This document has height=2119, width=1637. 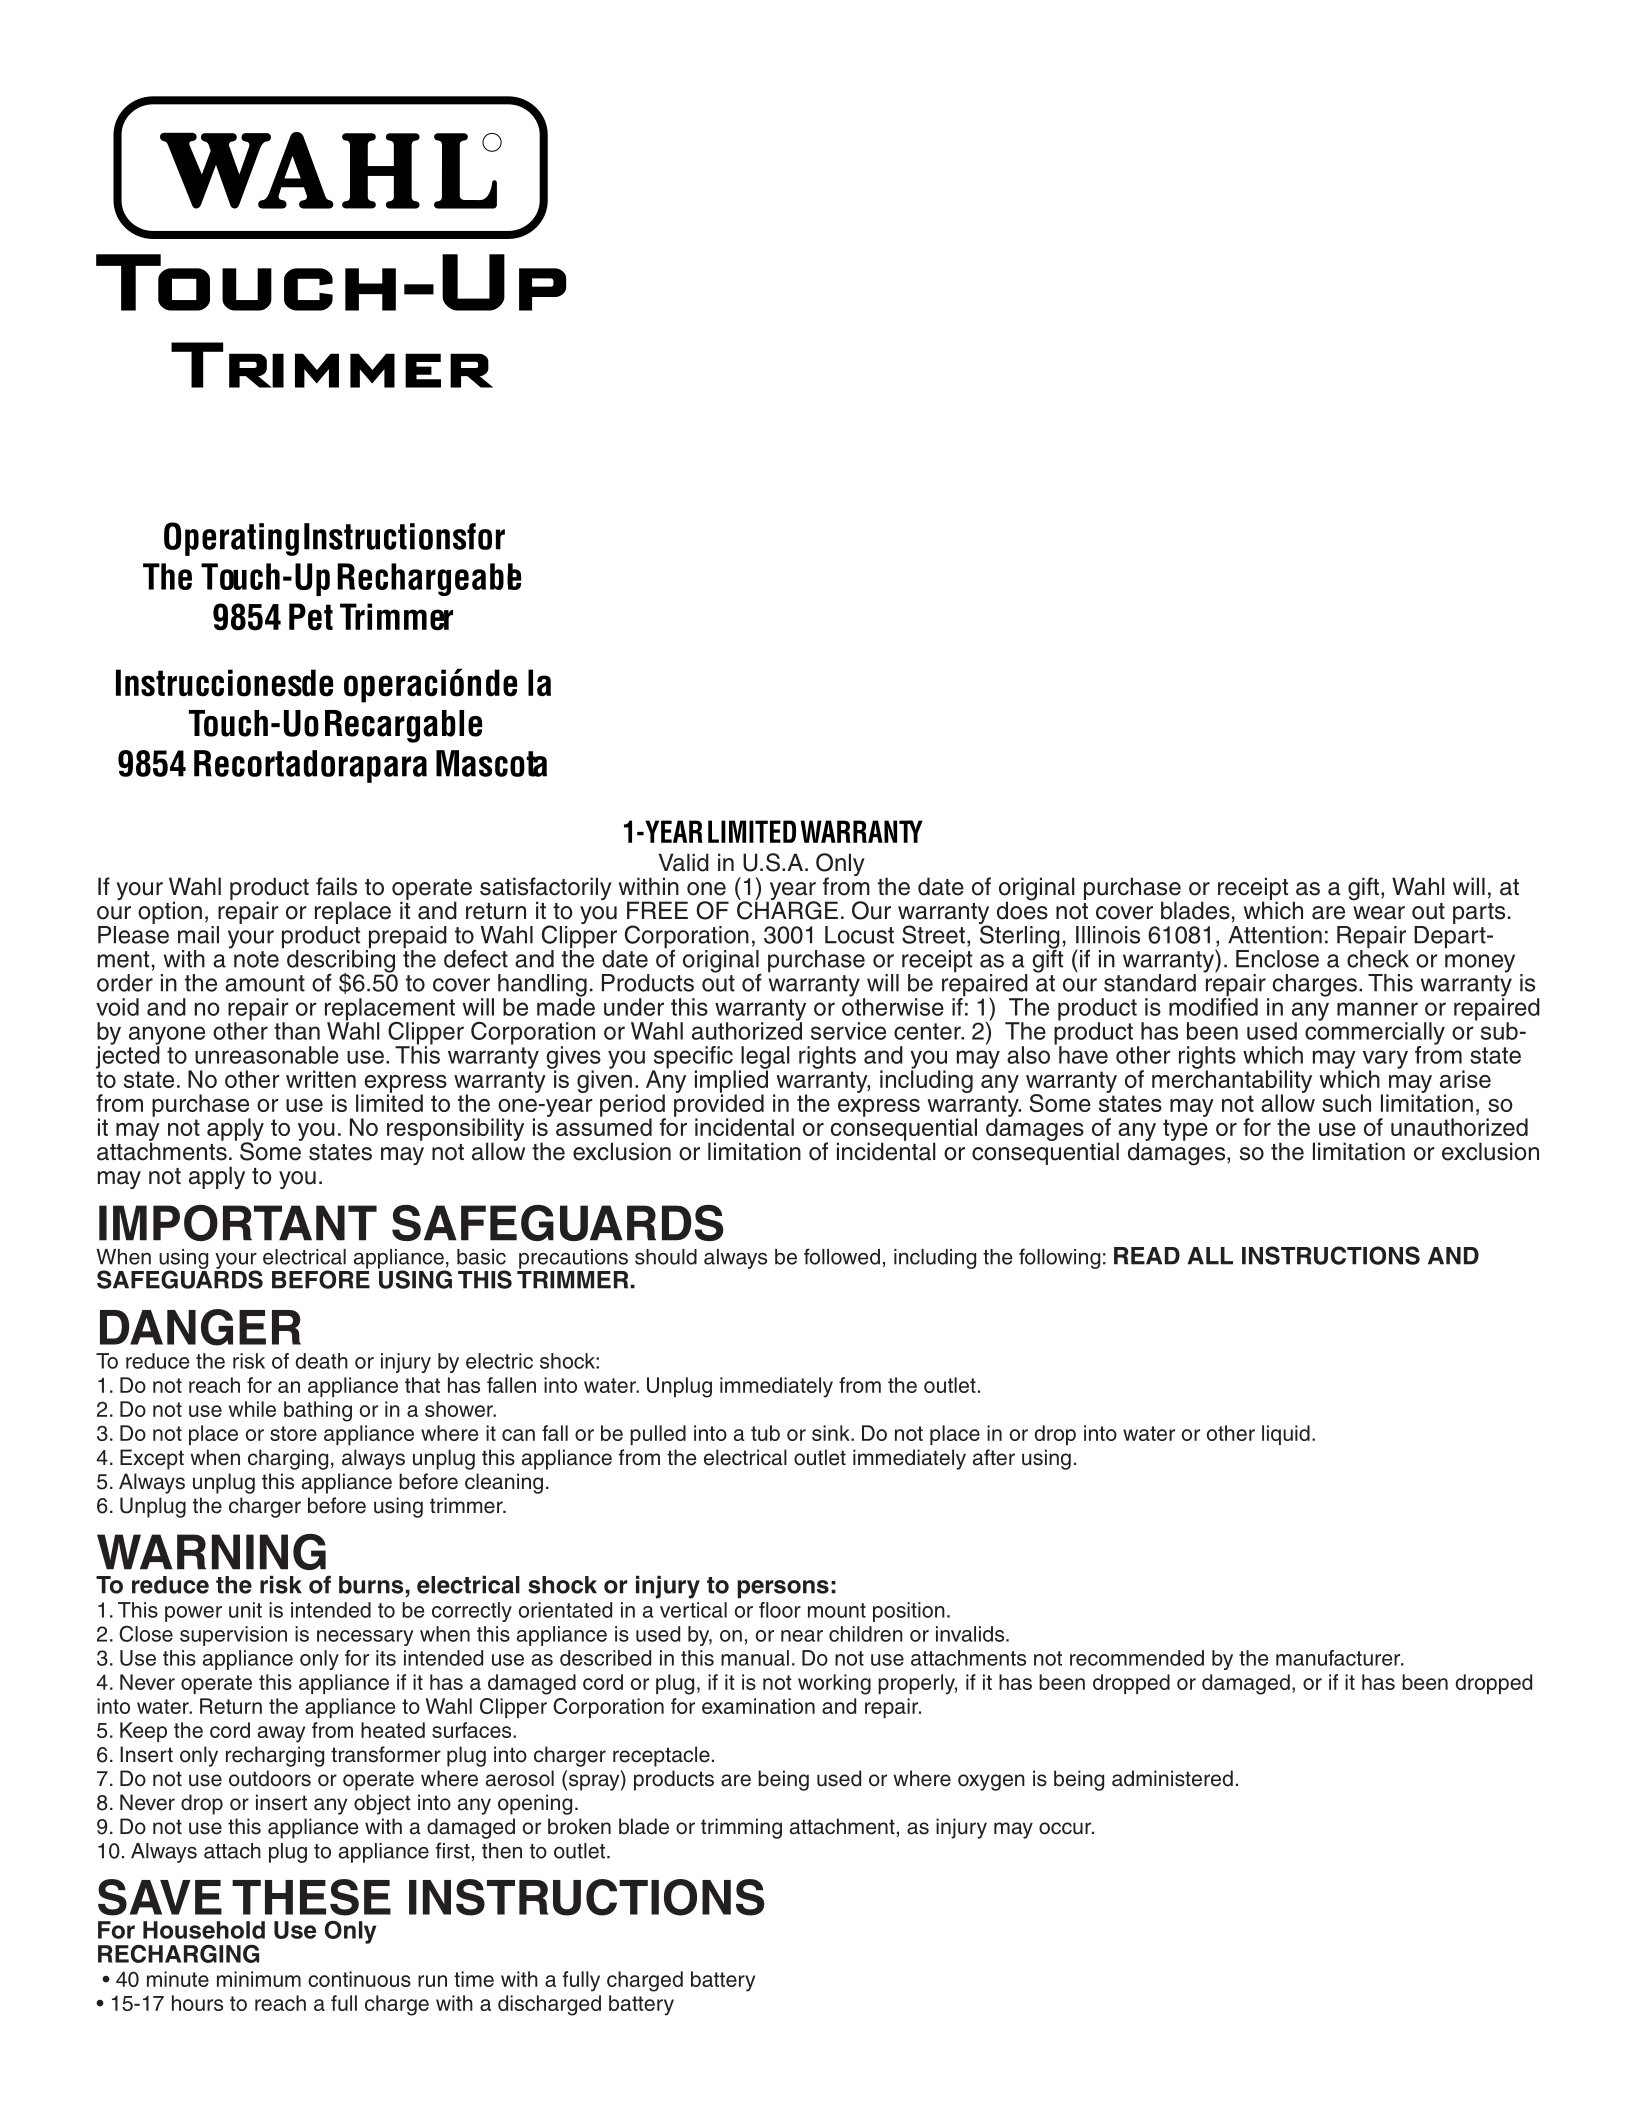 I want to click on Attention, so click(x=1275, y=935).
